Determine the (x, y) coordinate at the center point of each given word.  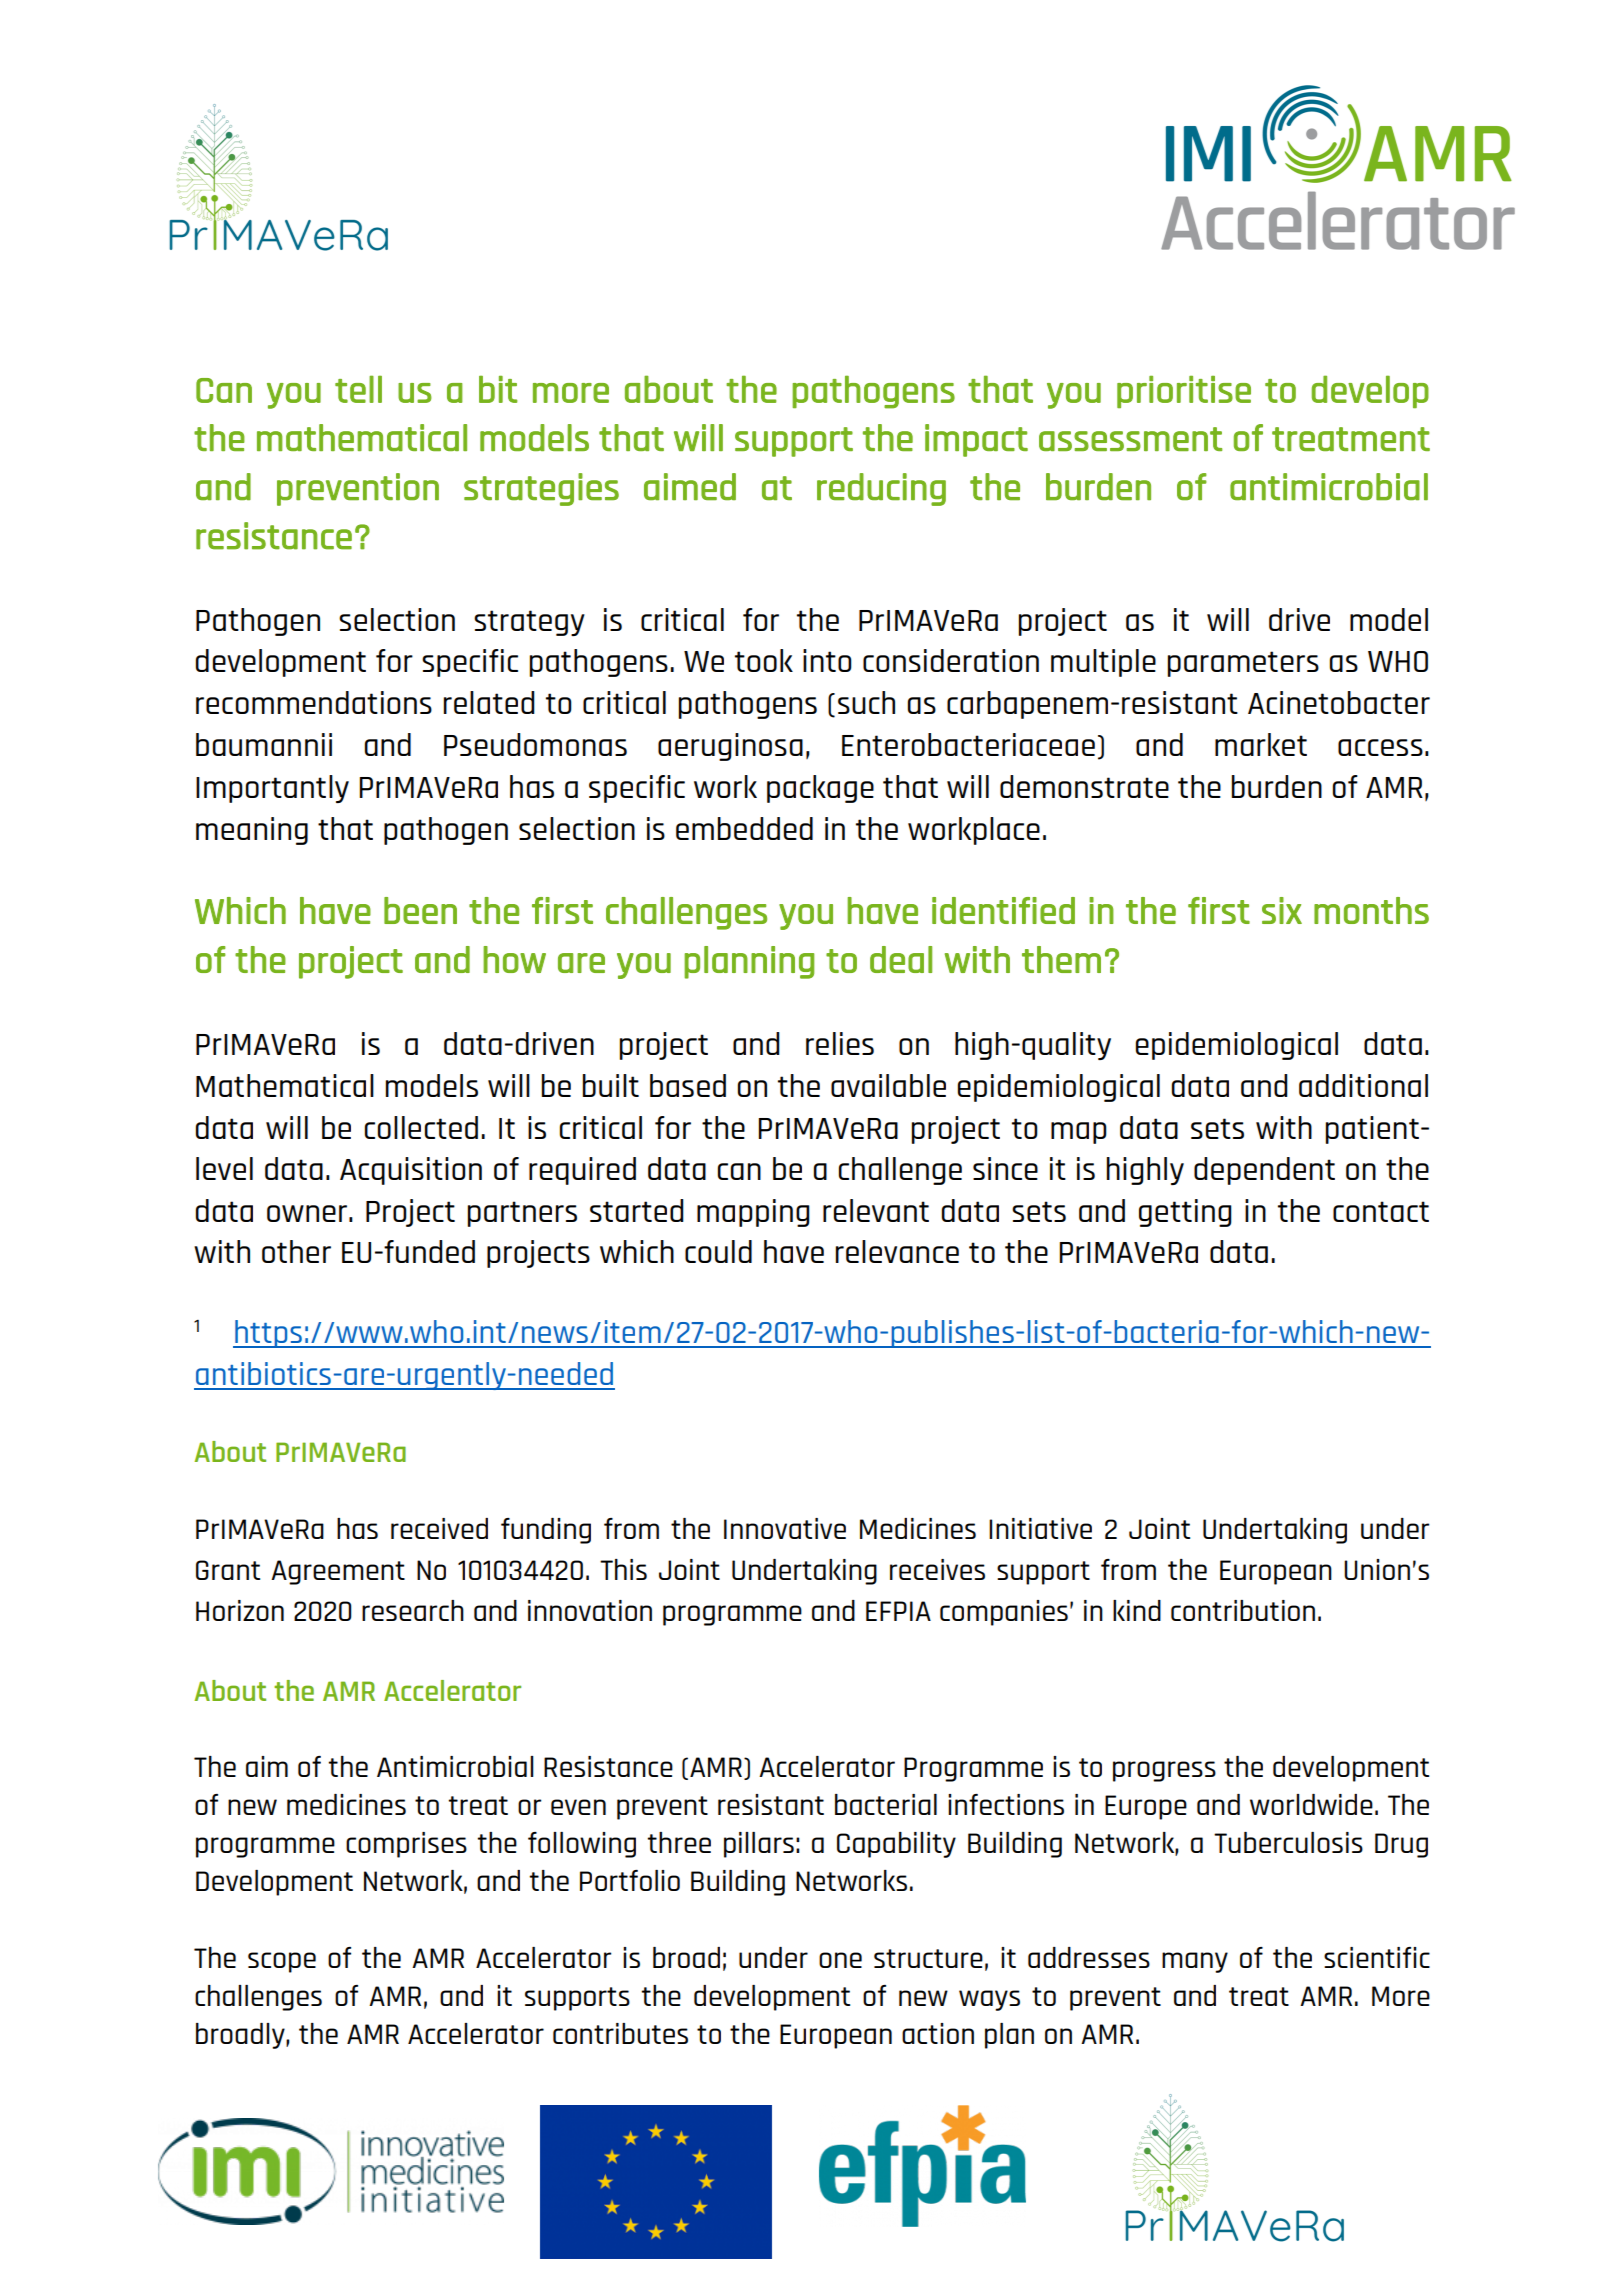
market (1261, 744)
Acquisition (411, 1171)
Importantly (272, 789)
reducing (881, 489)
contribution (1243, 1610)
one (840, 1960)
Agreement (338, 1572)
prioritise (1184, 392)
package (820, 789)
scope (282, 1962)
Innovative (785, 1528)
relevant (876, 1210)
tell (358, 389)
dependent (1264, 1171)
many (1195, 1962)
